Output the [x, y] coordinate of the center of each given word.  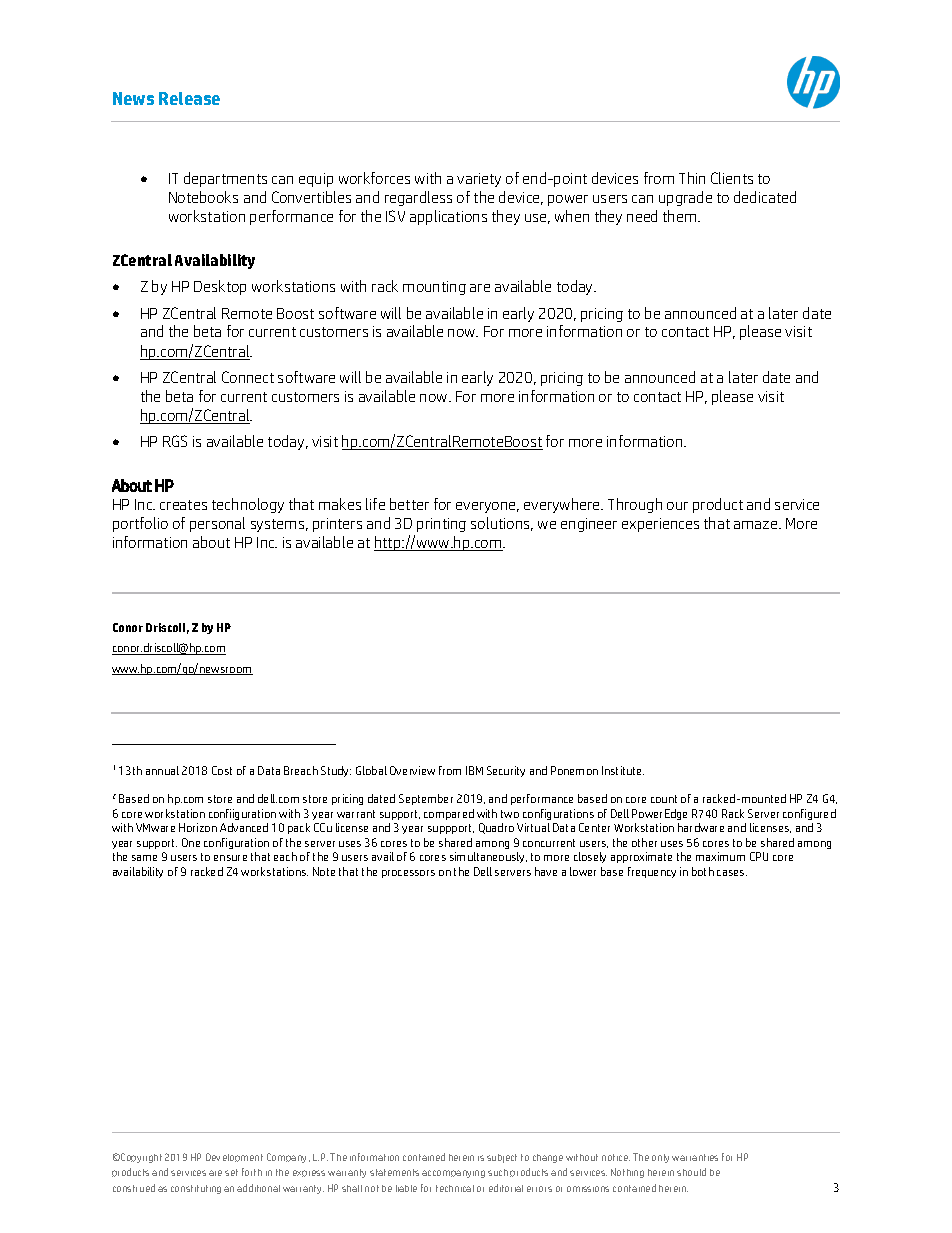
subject [502, 1158]
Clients [732, 178]
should [691, 1172]
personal [217, 524]
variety [479, 180]
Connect [248, 377]
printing [441, 525]
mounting [434, 288]
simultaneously [488, 857]
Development [234, 1157]
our [677, 506]
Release [189, 98]
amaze [757, 525]
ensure [230, 858]
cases [732, 873]
